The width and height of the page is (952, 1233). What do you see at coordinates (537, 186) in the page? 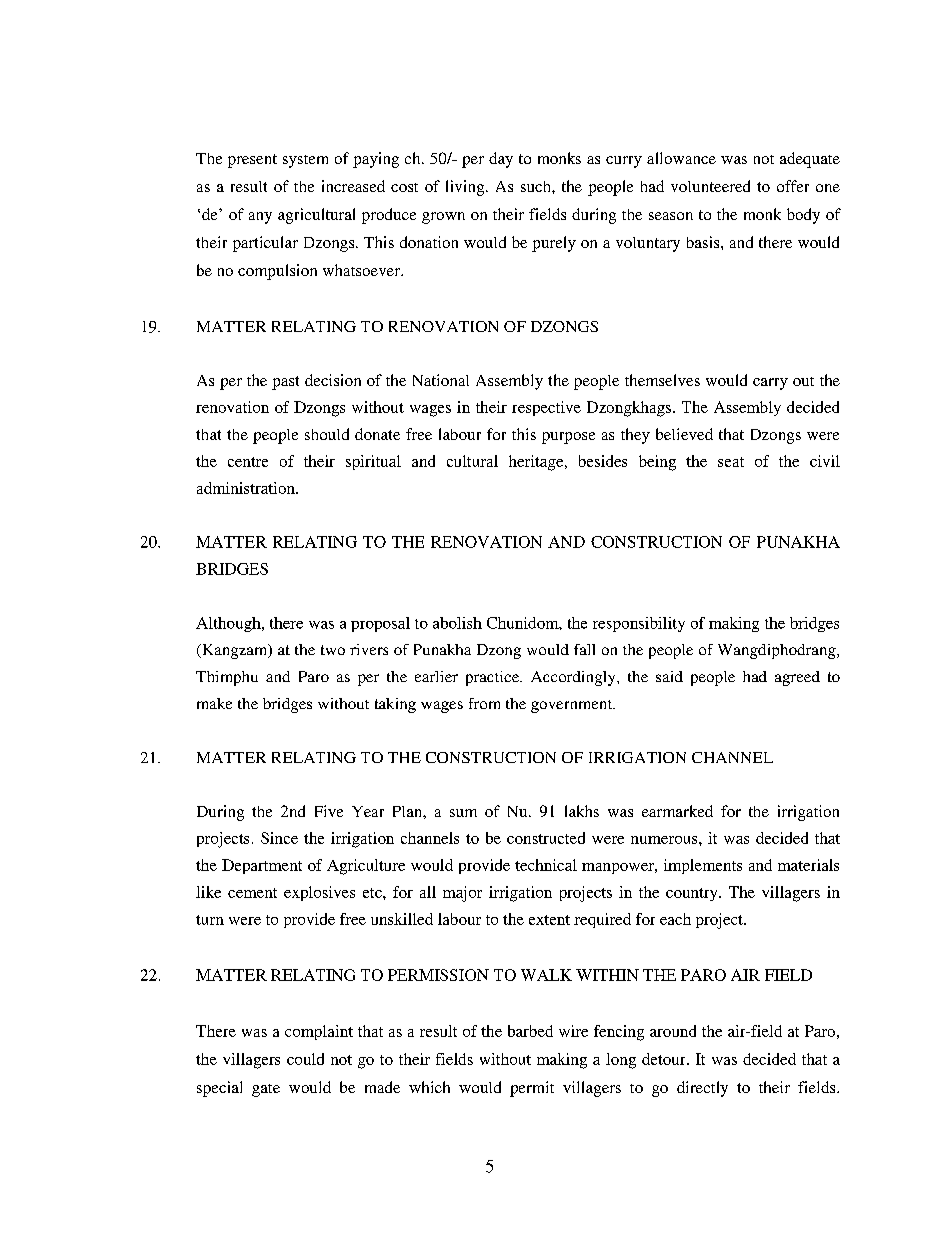
I see `such` at bounding box center [537, 186].
